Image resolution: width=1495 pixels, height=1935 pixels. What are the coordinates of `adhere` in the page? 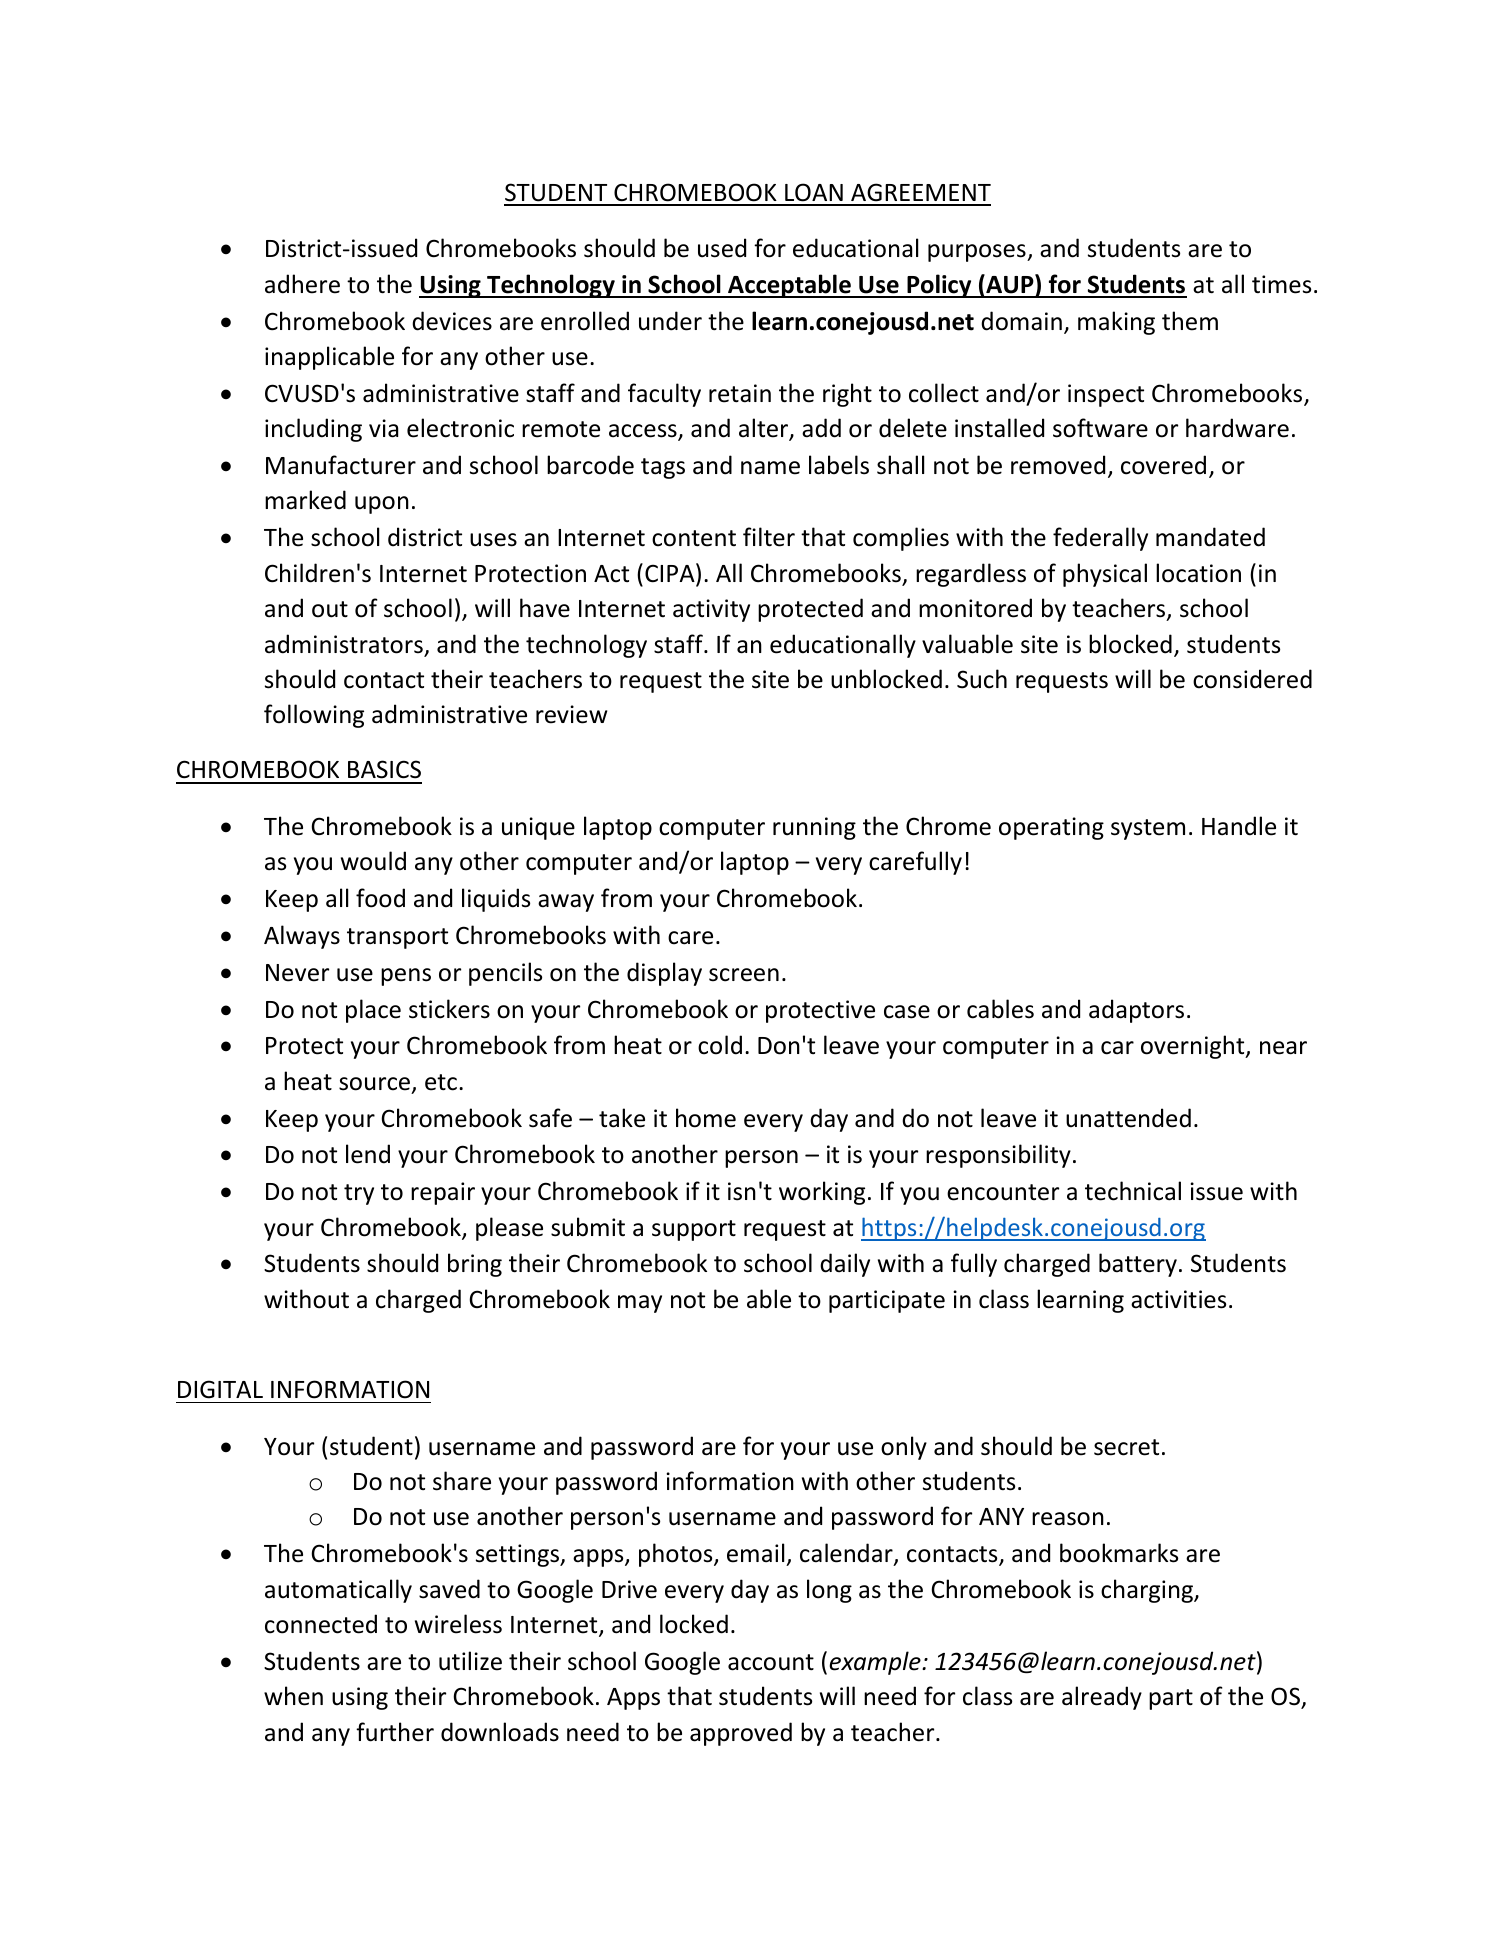 It's located at (302, 284).
